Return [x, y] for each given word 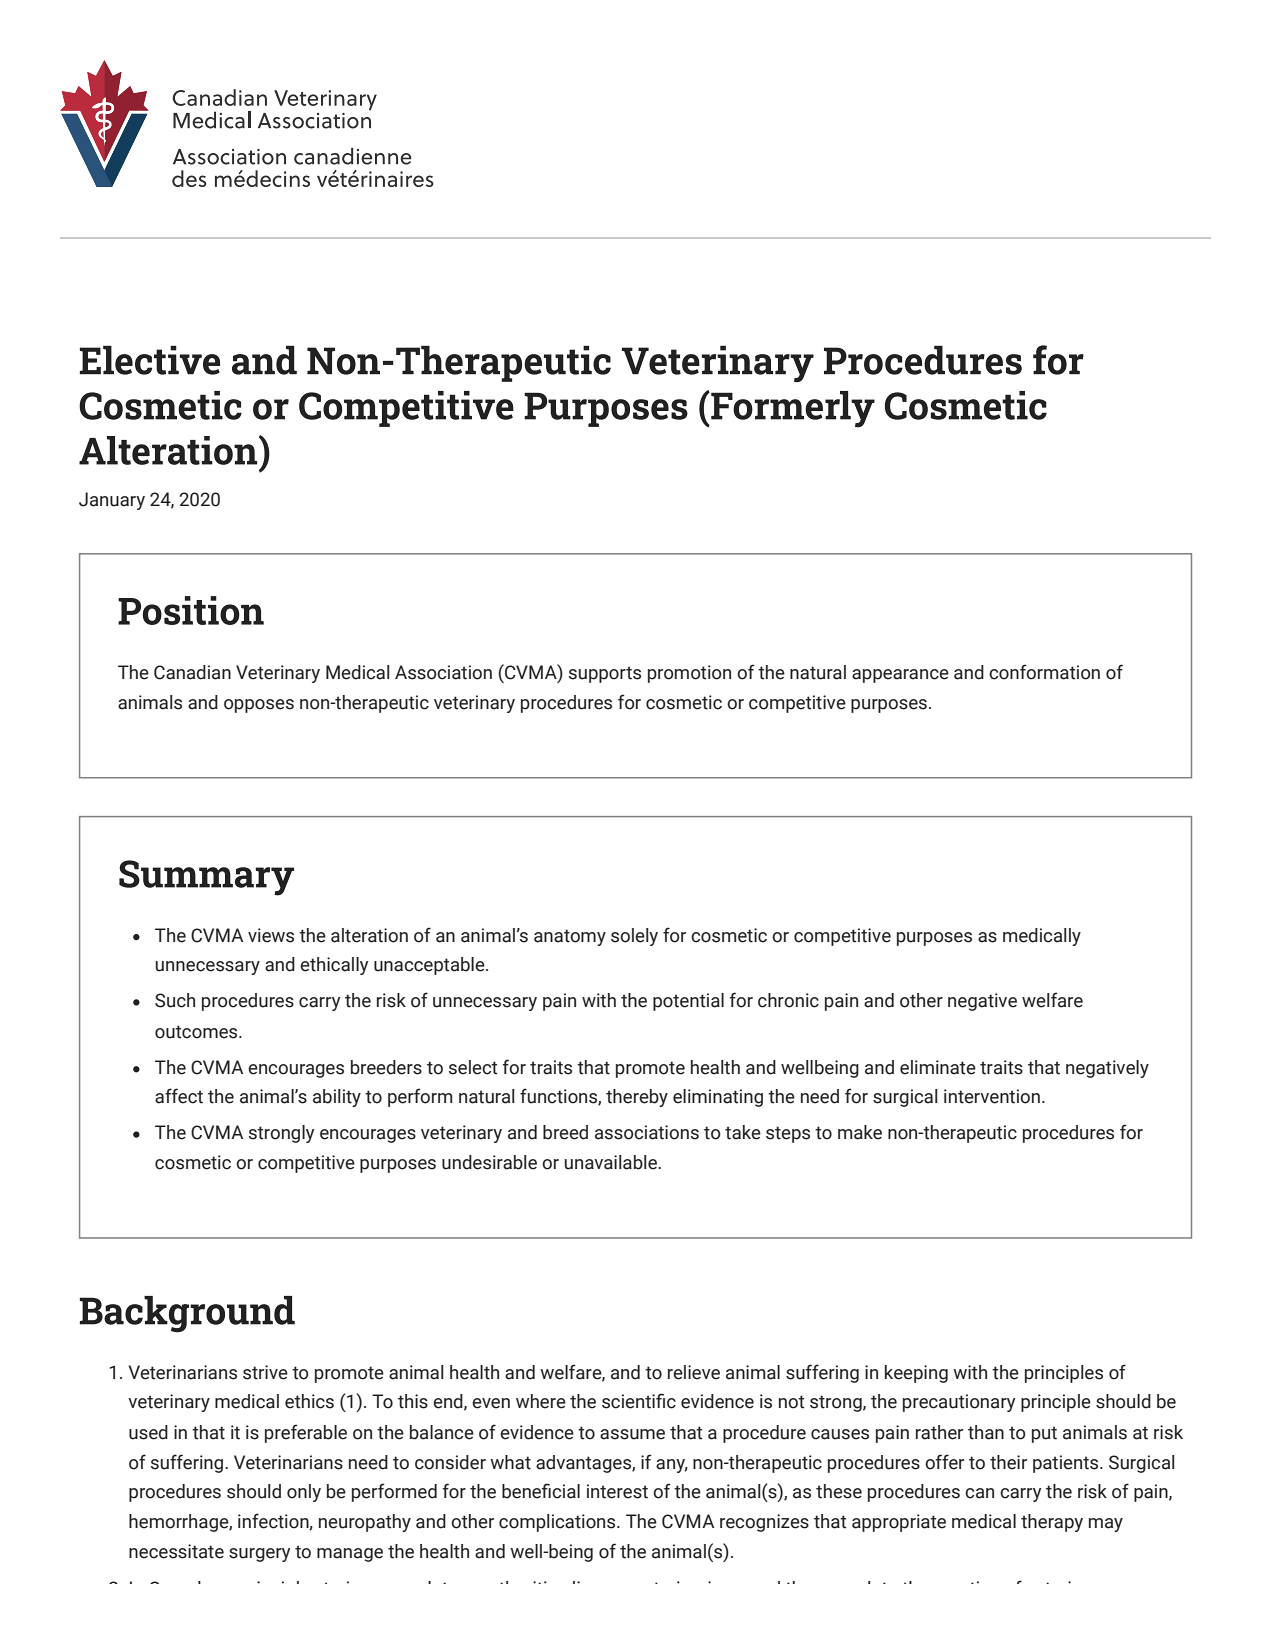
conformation [1044, 672]
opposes [259, 706]
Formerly [792, 409]
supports [605, 674]
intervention [992, 1096]
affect [179, 1096]
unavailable [612, 1162]
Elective [150, 360]
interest [617, 1491]
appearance [900, 676]
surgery [259, 1555]
